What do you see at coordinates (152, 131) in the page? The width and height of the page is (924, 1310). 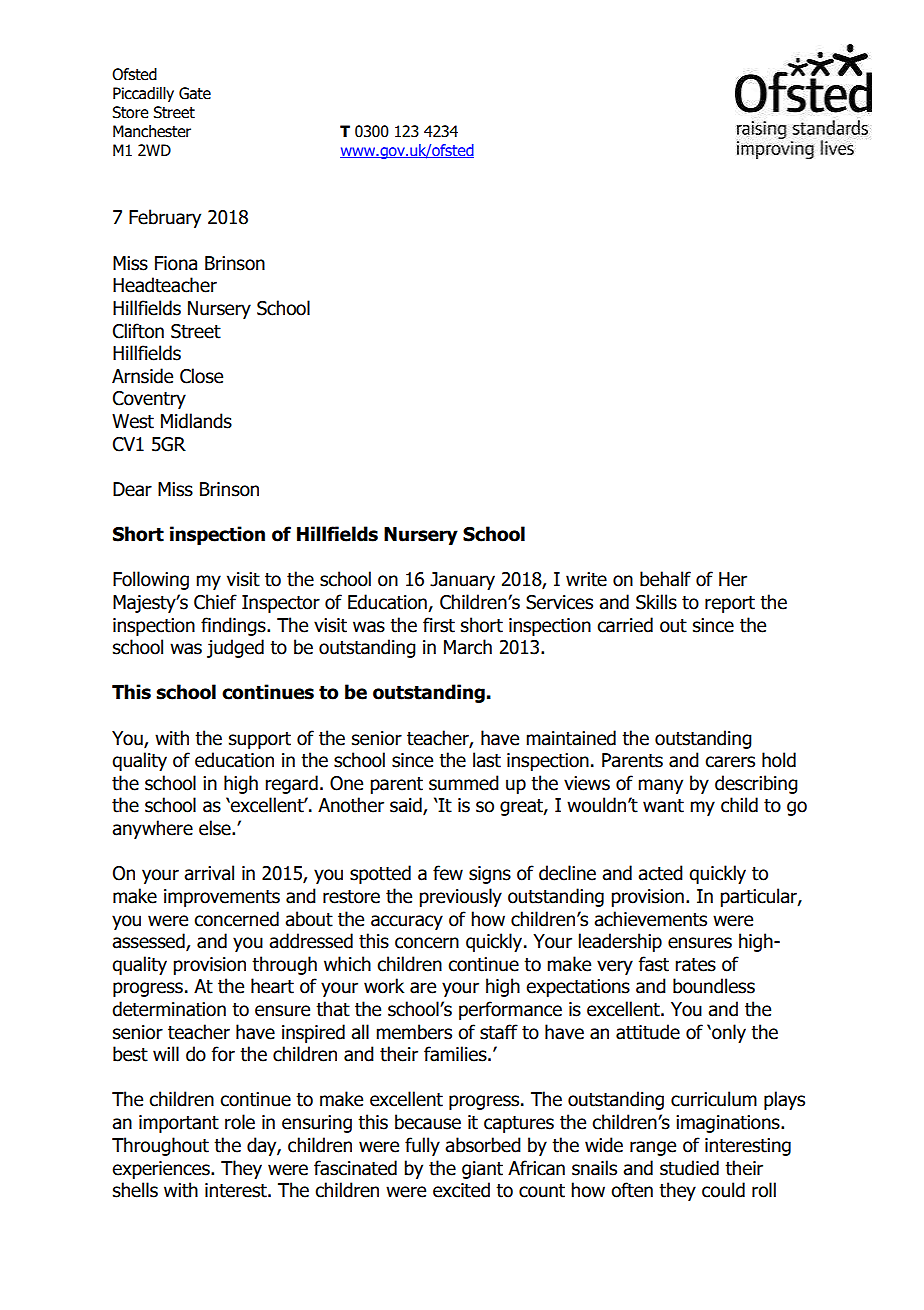 I see `Manchester` at bounding box center [152, 131].
